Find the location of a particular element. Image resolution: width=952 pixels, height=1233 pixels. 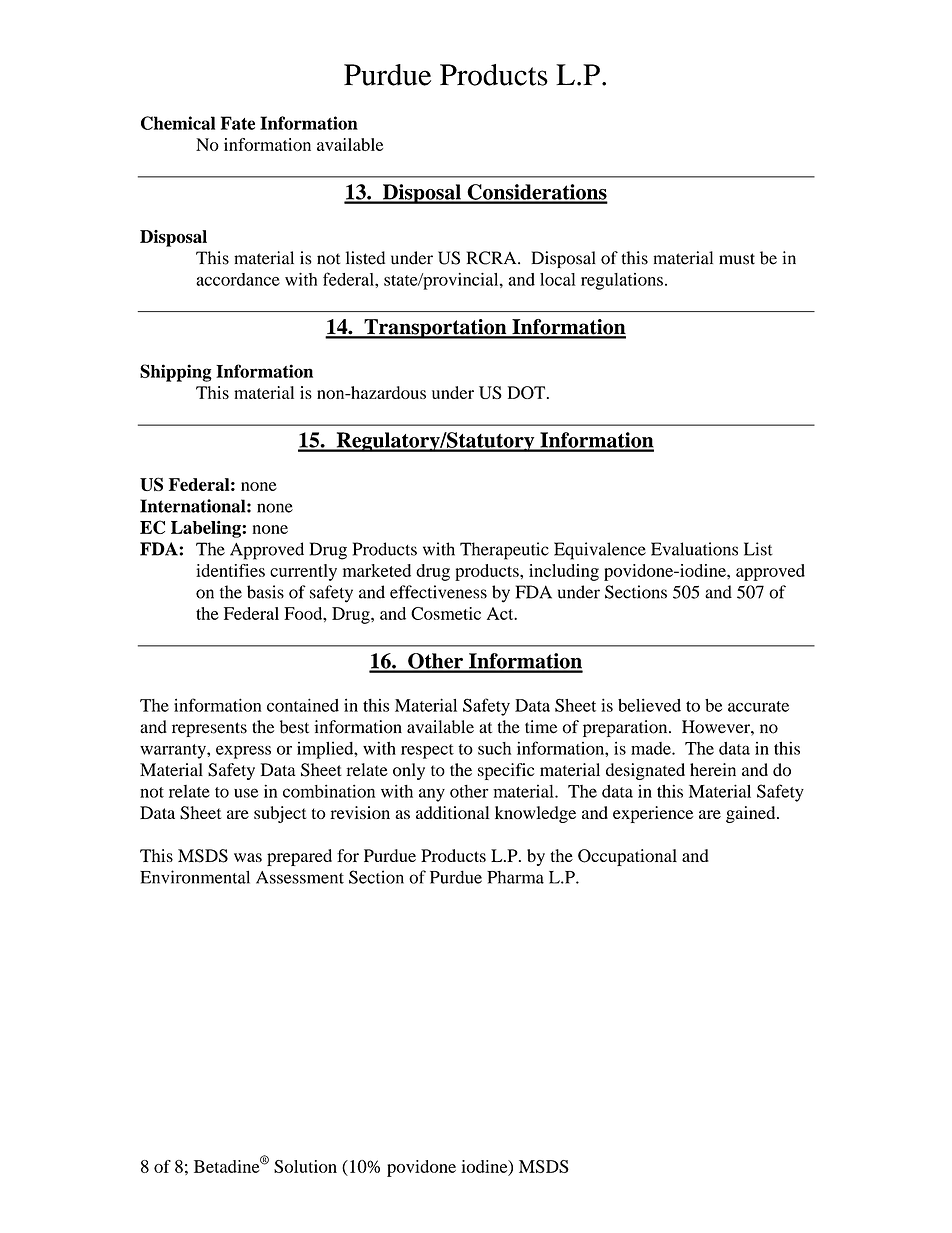

Shipping is located at coordinates (176, 373).
